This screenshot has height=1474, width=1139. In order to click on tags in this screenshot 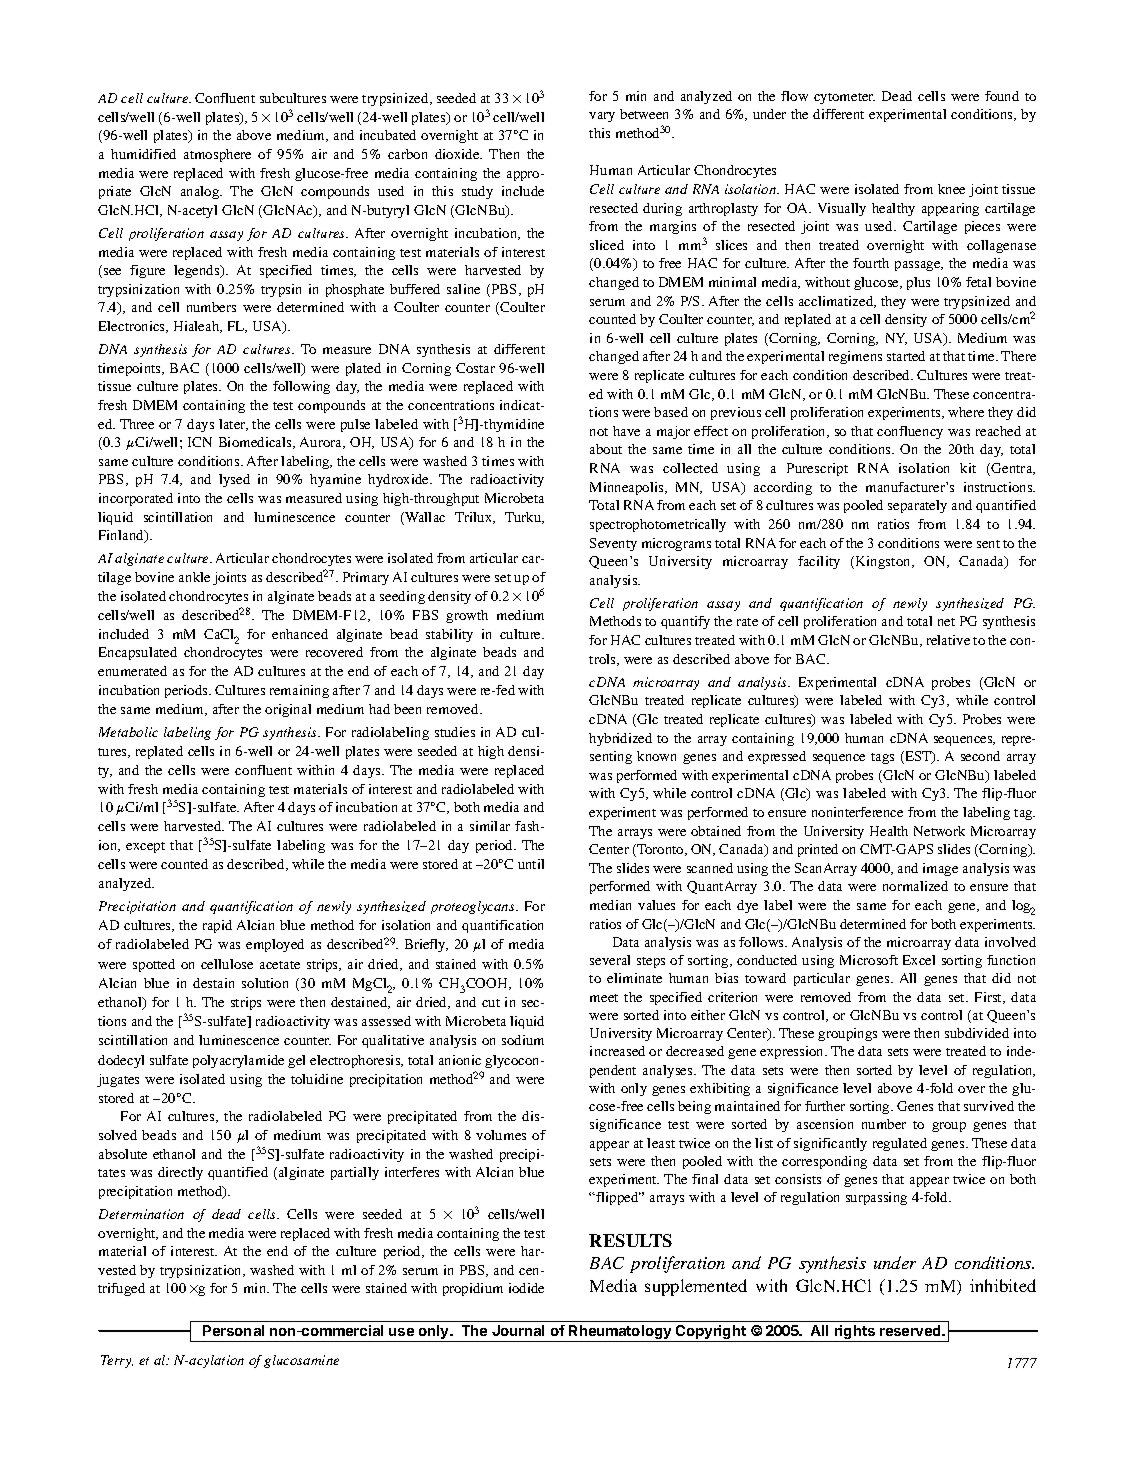, I will do `click(882, 758)`.
